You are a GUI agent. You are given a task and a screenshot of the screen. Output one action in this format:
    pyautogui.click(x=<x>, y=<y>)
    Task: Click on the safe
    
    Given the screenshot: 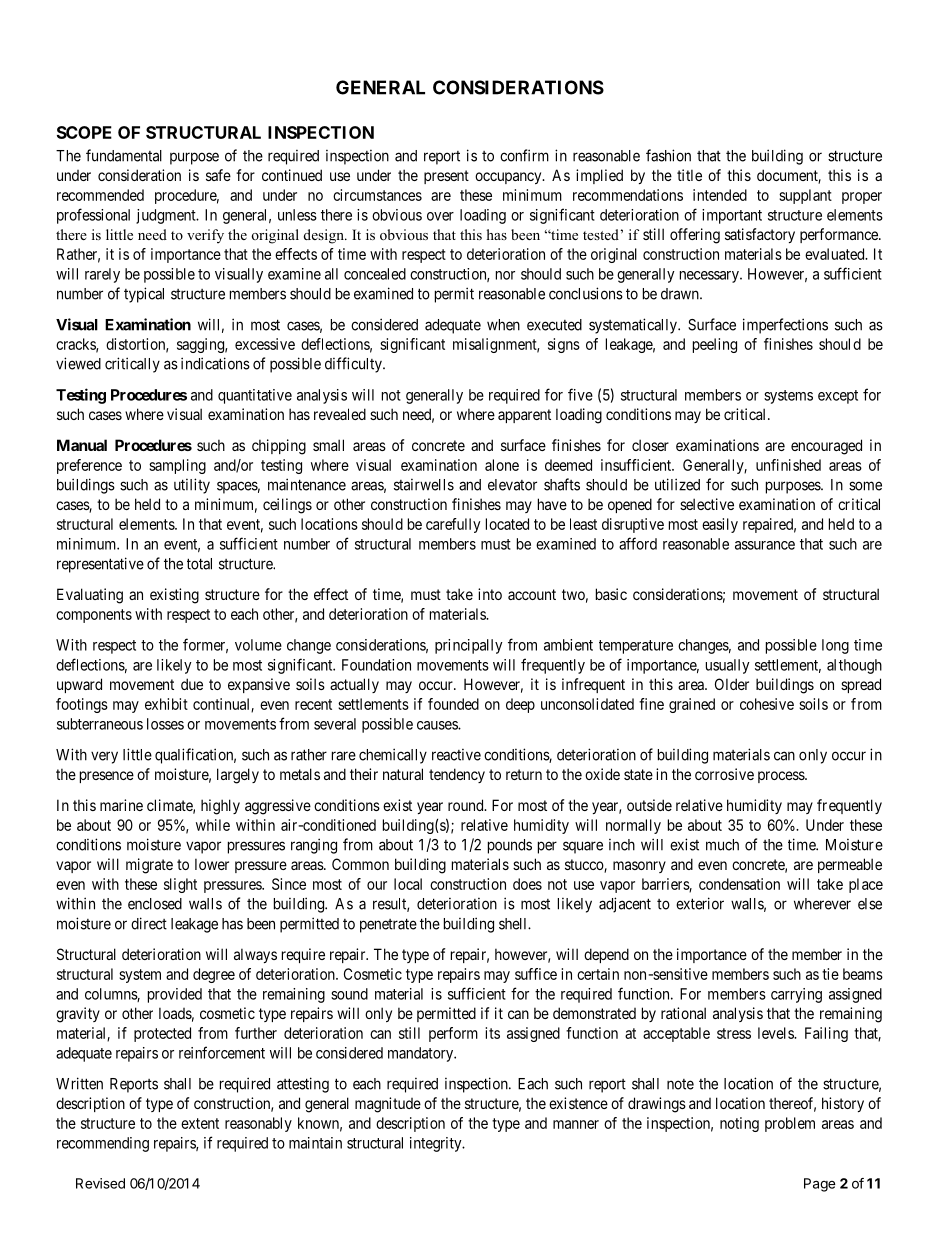 What is the action you would take?
    pyautogui.click(x=218, y=175)
